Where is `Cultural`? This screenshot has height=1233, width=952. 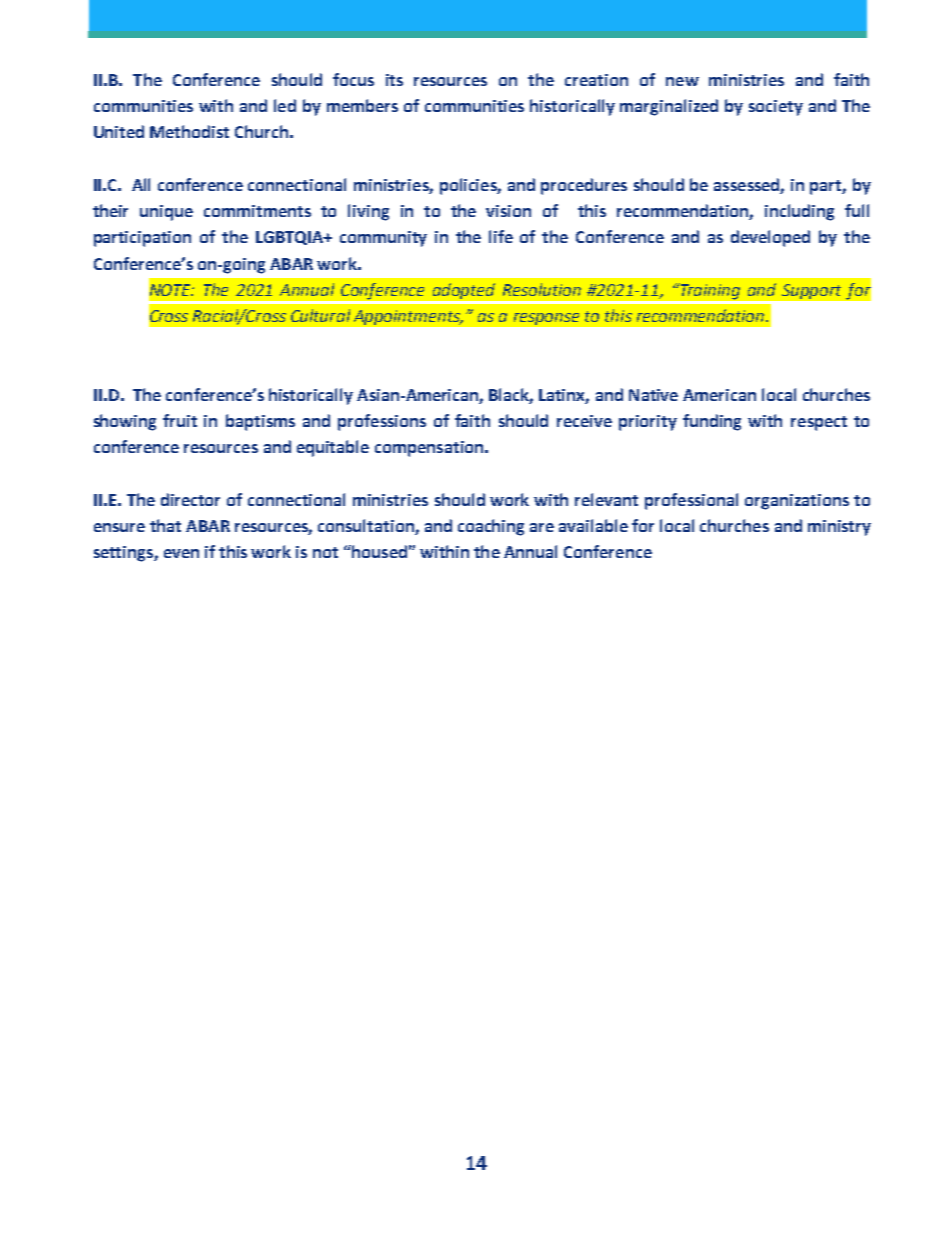 Cultural is located at coordinates (320, 315).
